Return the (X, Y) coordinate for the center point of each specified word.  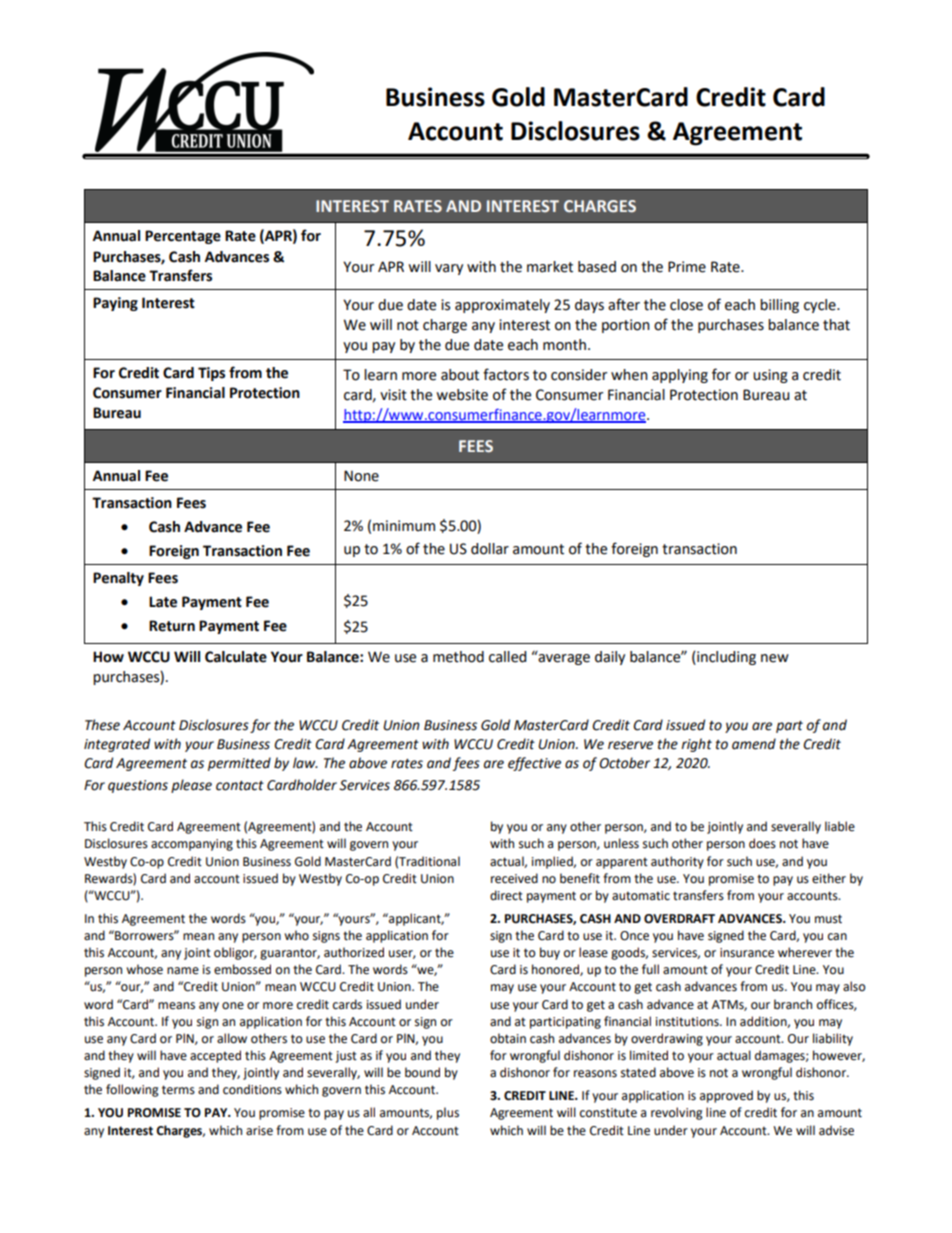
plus (448, 1113)
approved (726, 1096)
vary (449, 269)
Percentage (183, 237)
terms (178, 1090)
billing (779, 306)
